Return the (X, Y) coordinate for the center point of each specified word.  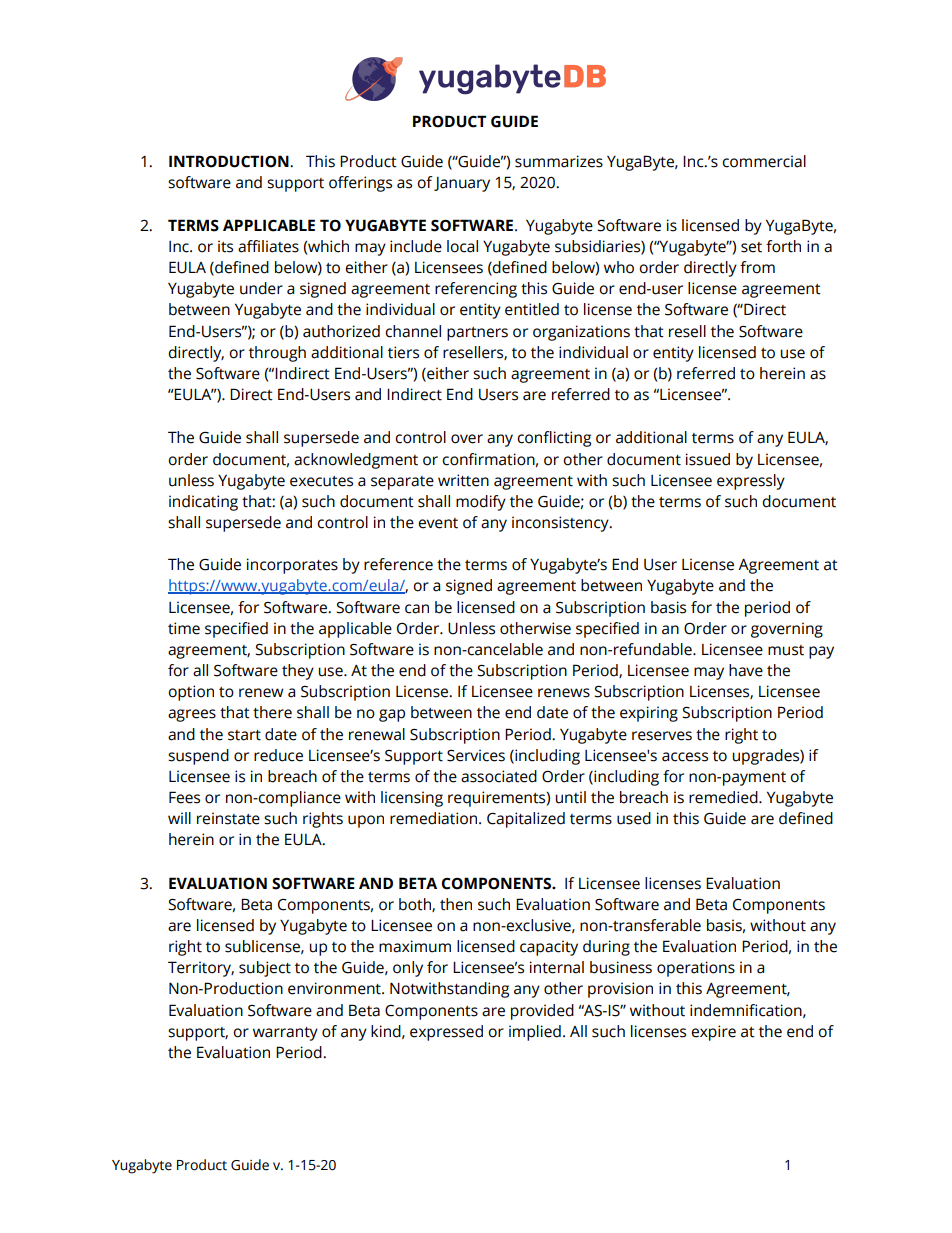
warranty (285, 1034)
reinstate (228, 818)
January (462, 184)
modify (481, 503)
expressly (751, 482)
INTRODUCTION (230, 161)
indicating (203, 503)
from (757, 267)
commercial (764, 161)
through (277, 354)
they (298, 672)
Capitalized (526, 820)
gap (392, 715)
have (746, 670)
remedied (724, 797)
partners (477, 334)
